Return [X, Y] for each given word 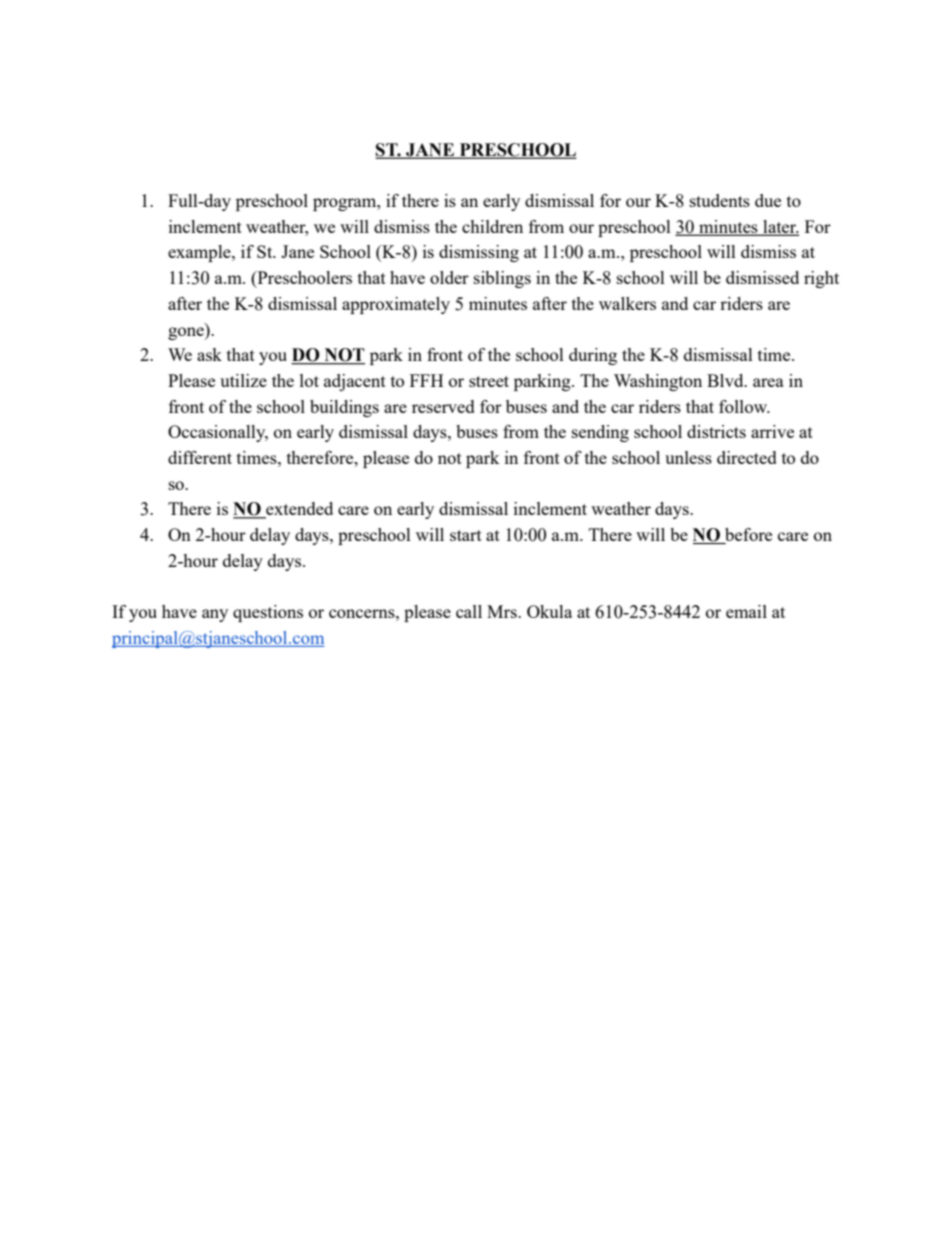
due [768, 200]
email [746, 611]
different [200, 457]
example [200, 253]
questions [268, 613]
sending [600, 433]
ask [209, 354]
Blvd [726, 380]
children [492, 226]
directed [747, 457]
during [593, 356]
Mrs [503, 611]
